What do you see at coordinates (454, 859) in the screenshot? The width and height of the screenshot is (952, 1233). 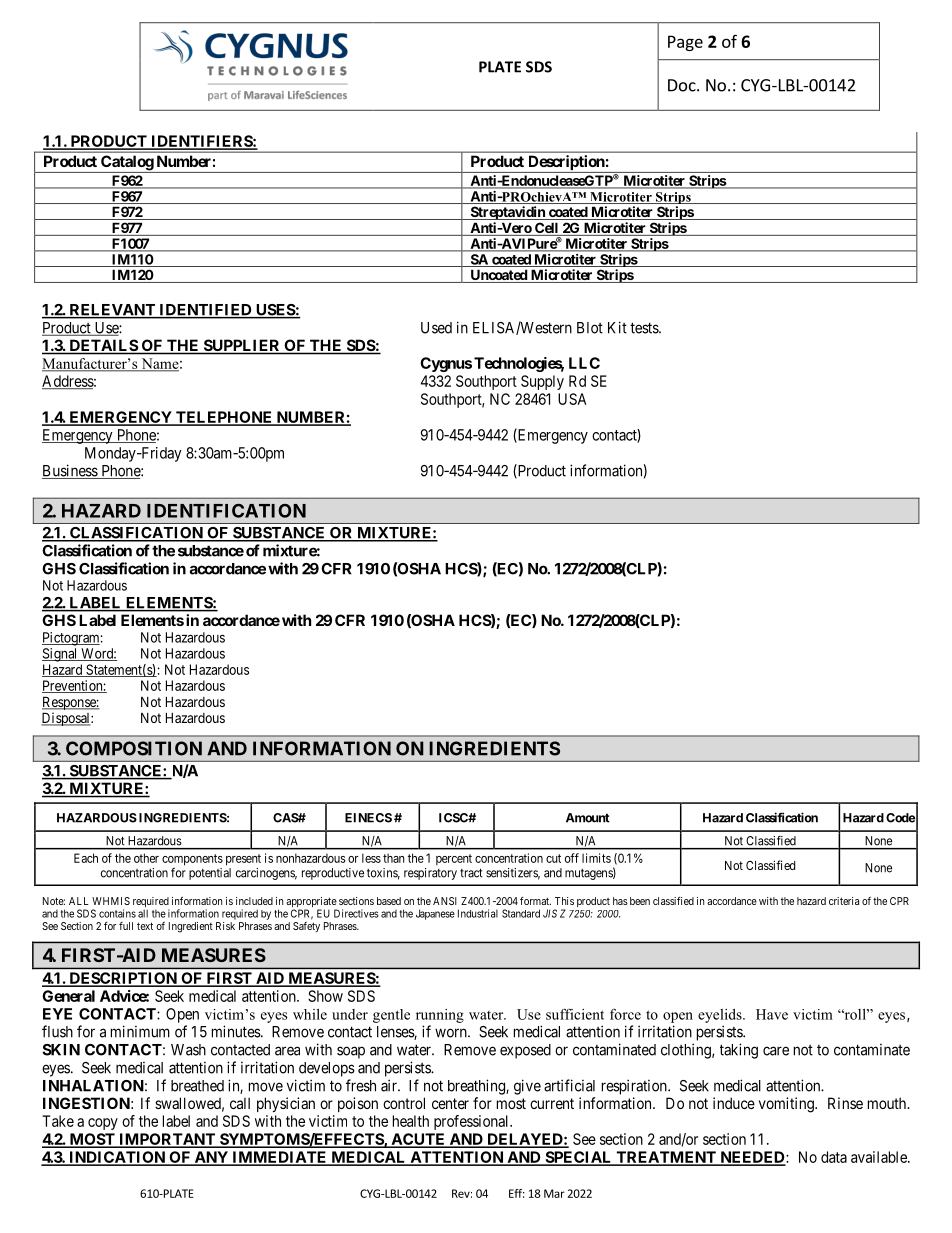 I see `percent` at bounding box center [454, 859].
